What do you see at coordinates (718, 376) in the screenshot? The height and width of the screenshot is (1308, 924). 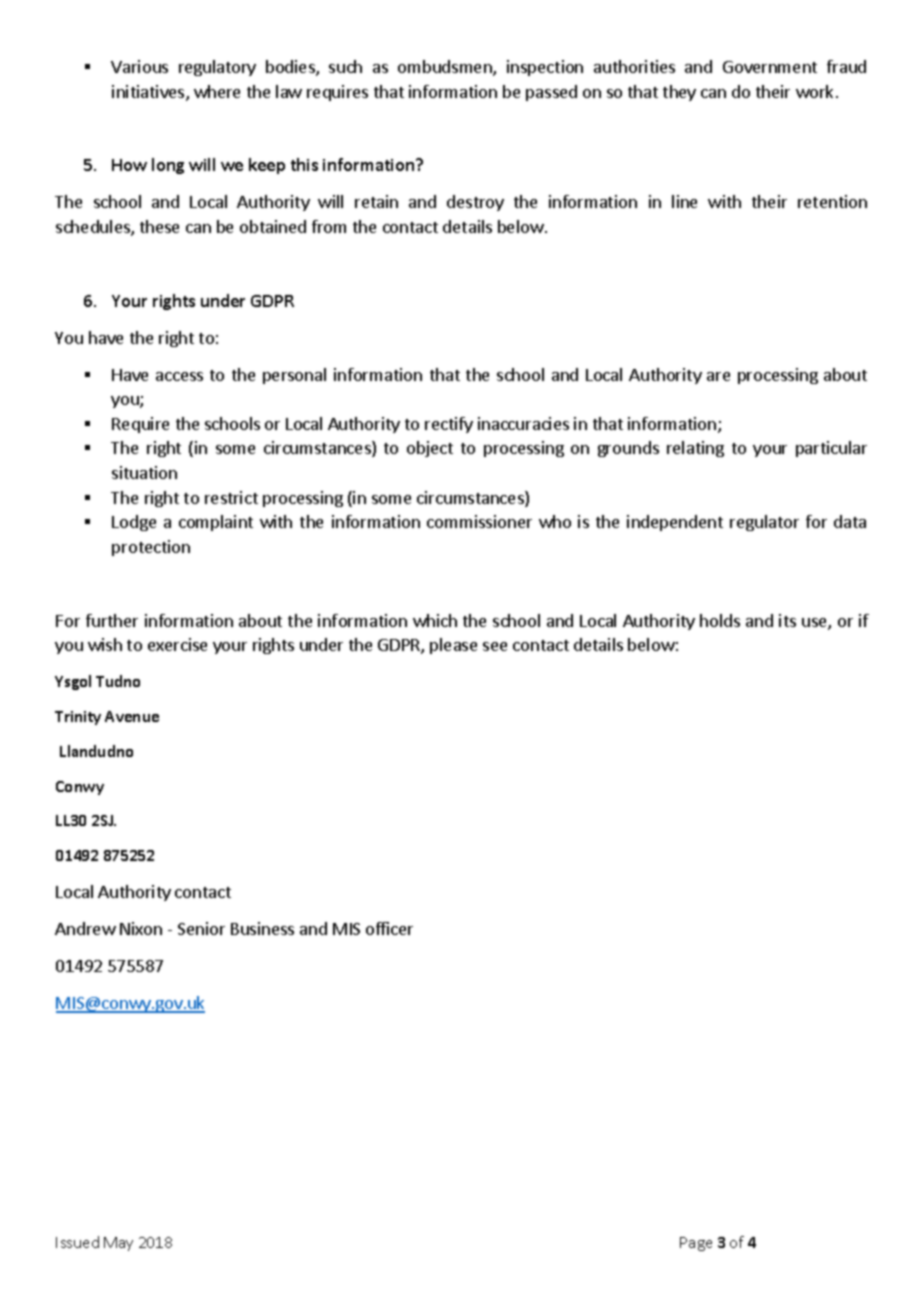 I see `are` at bounding box center [718, 376].
